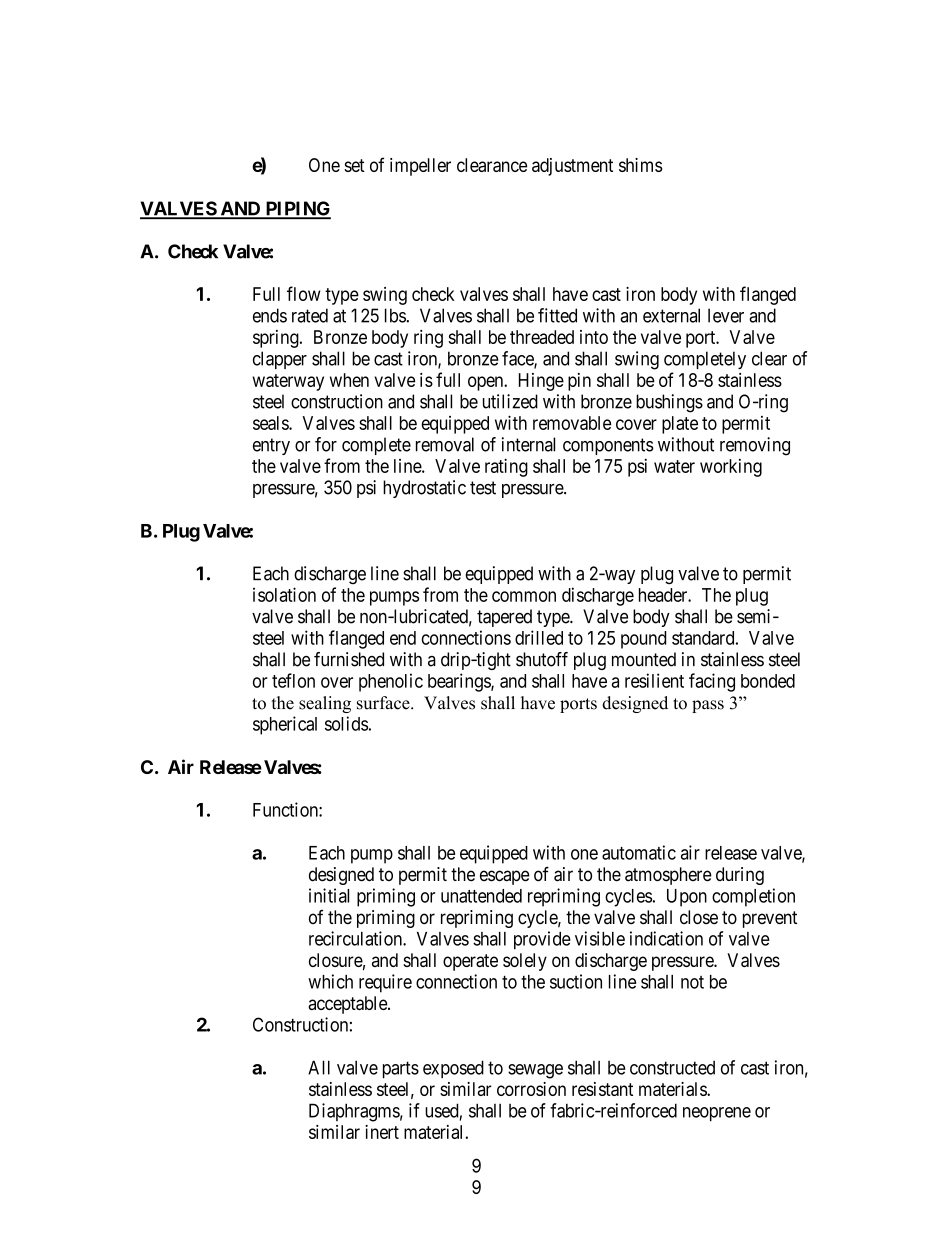 The image size is (952, 1233). Describe the element at coordinates (382, 1132) in the image. I see `inert` at that location.
